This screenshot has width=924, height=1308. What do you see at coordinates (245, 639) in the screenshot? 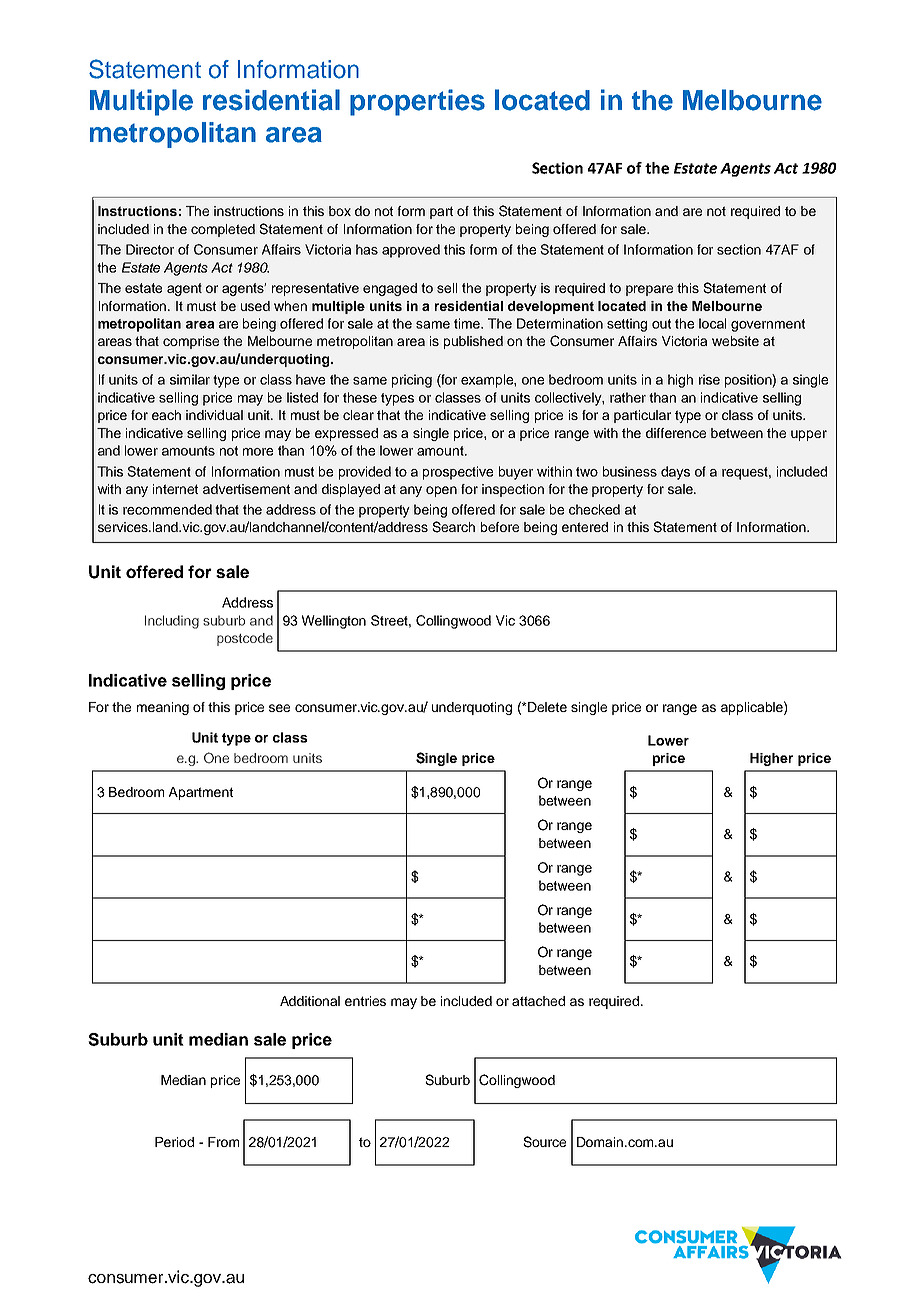
I see `postcode` at bounding box center [245, 639].
